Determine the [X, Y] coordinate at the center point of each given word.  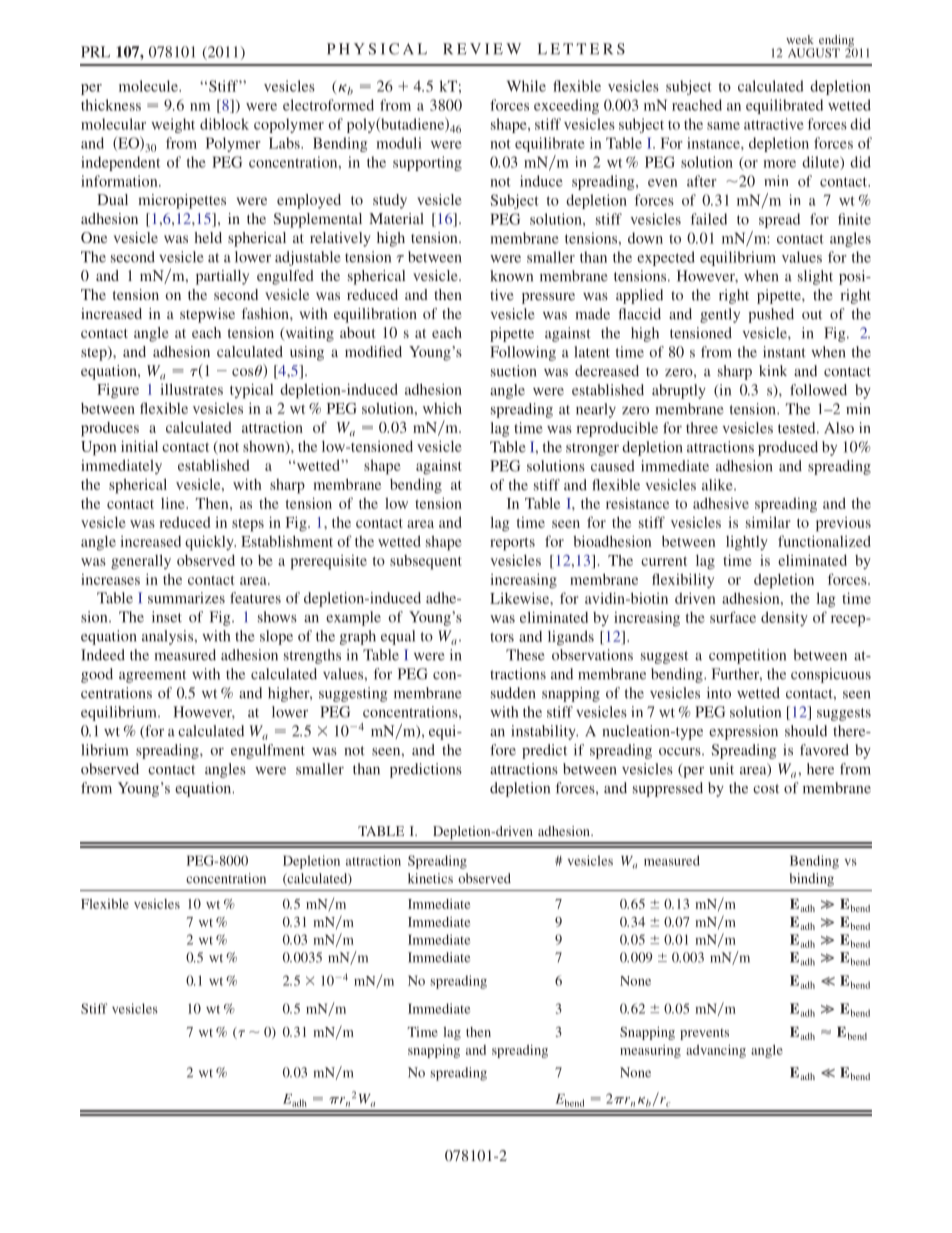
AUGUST [814, 53]
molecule [149, 86]
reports [512, 544]
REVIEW [482, 49]
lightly [747, 543]
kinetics [430, 878]
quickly [210, 543]
